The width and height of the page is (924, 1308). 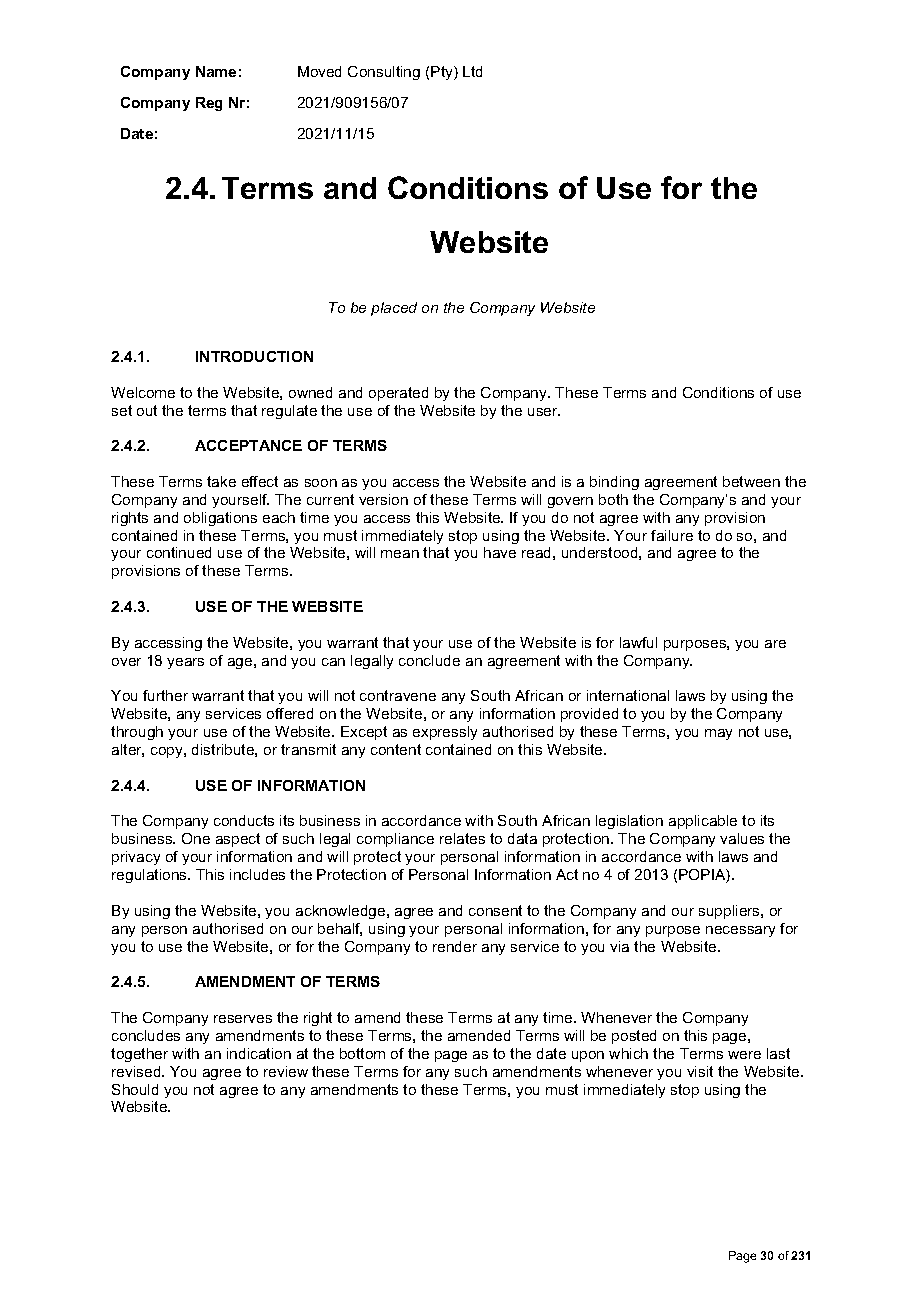 I want to click on Ltd, so click(x=472, y=71).
